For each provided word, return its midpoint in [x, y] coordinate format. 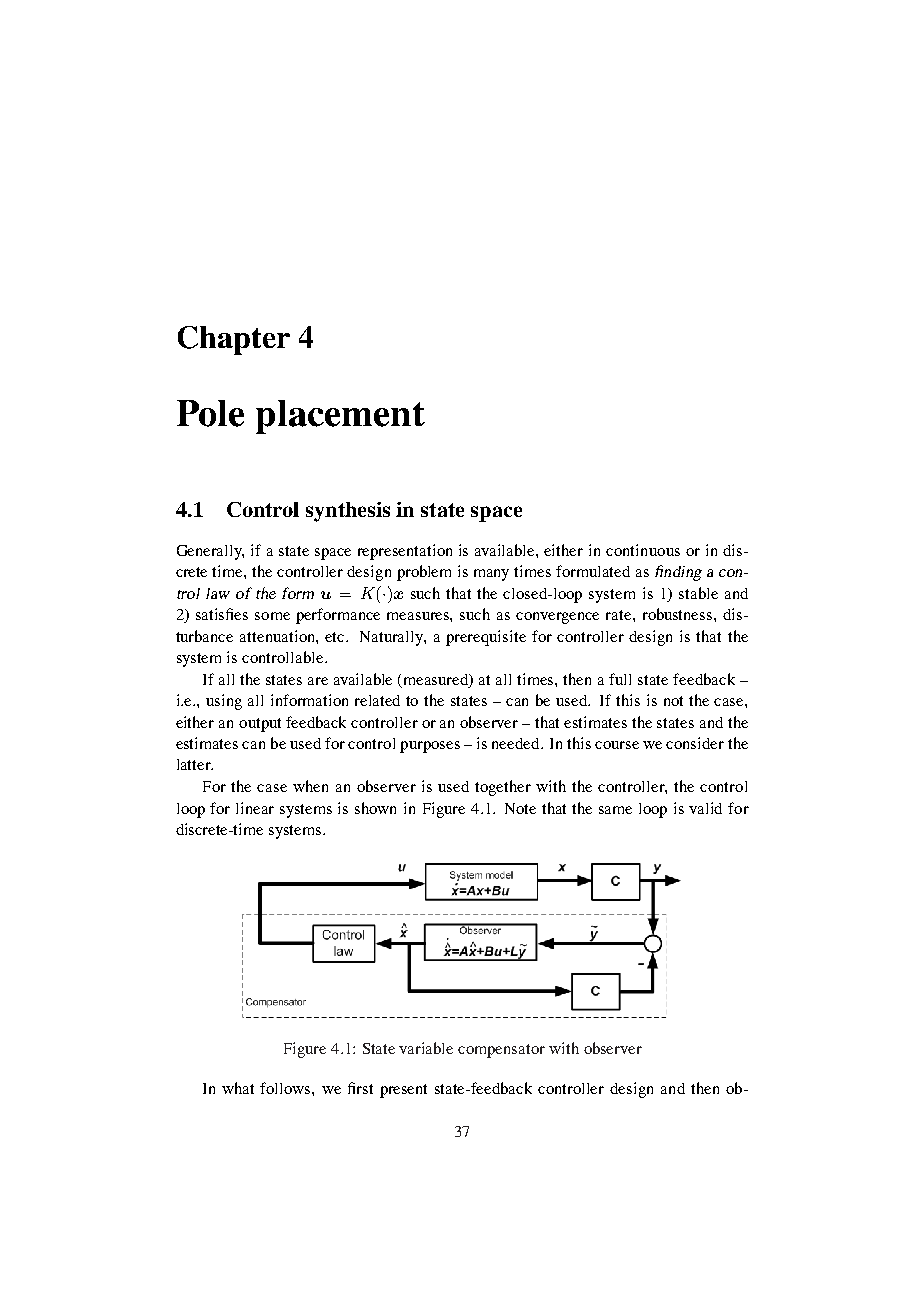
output [260, 725]
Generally [210, 552]
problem [424, 573]
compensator [501, 1051]
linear [255, 808]
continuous [643, 550]
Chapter [234, 340]
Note [520, 808]
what [238, 1088]
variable [426, 1048]
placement [340, 417]
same [615, 810]
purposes [430, 747]
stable [698, 593]
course [617, 745]
